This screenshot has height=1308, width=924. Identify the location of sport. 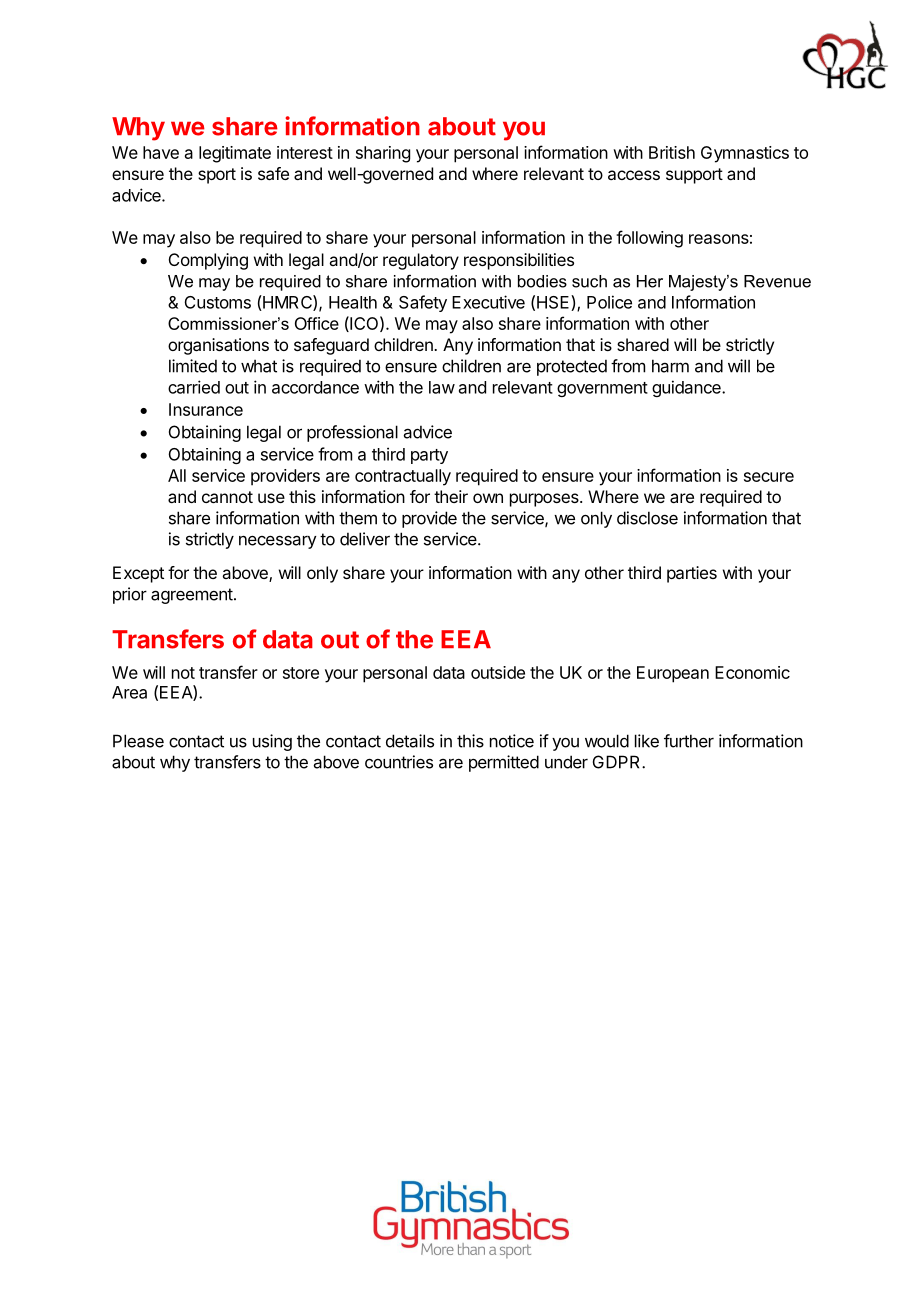
(217, 176).
